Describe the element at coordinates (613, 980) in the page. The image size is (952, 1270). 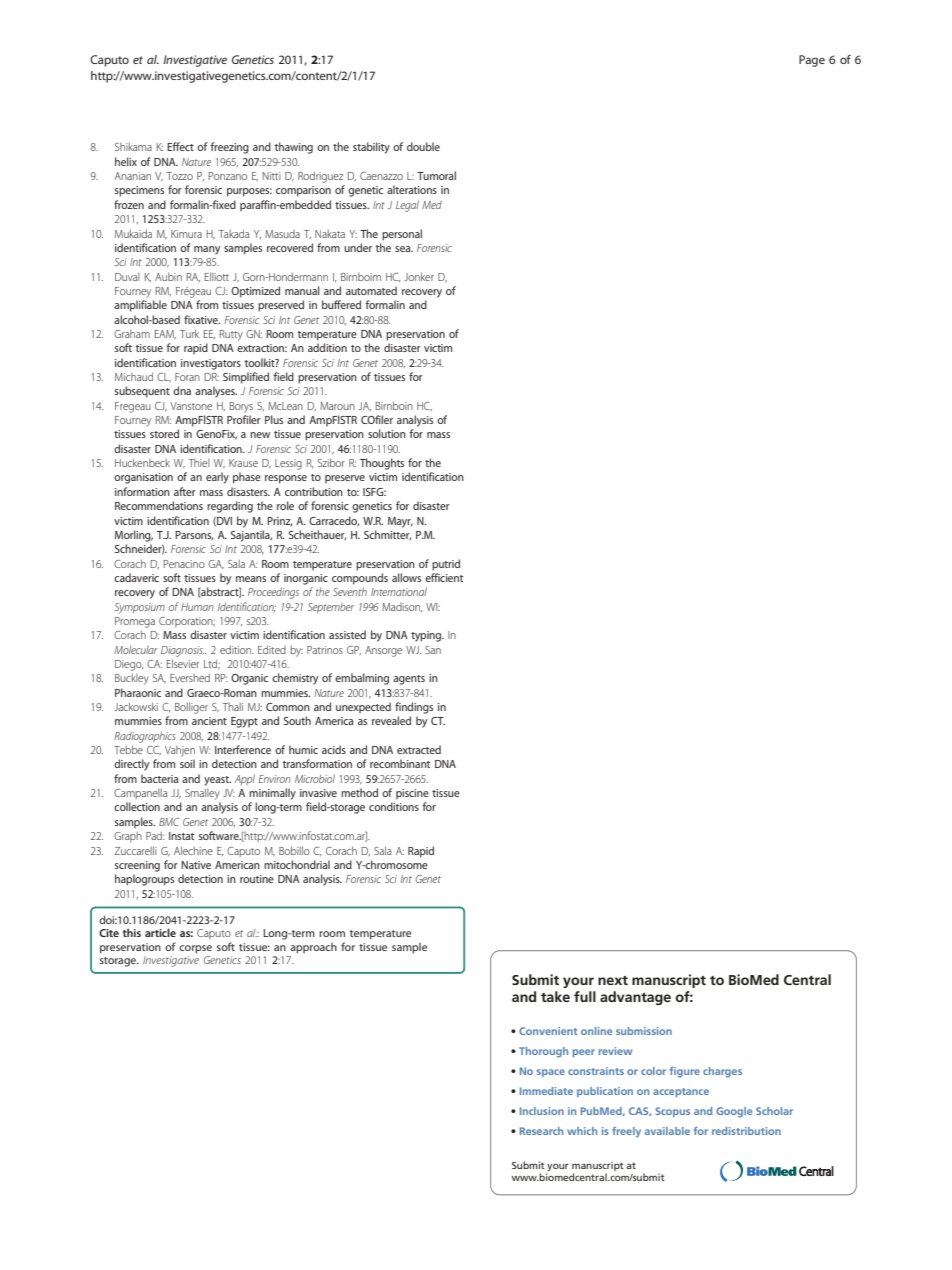
I see `next` at that location.
